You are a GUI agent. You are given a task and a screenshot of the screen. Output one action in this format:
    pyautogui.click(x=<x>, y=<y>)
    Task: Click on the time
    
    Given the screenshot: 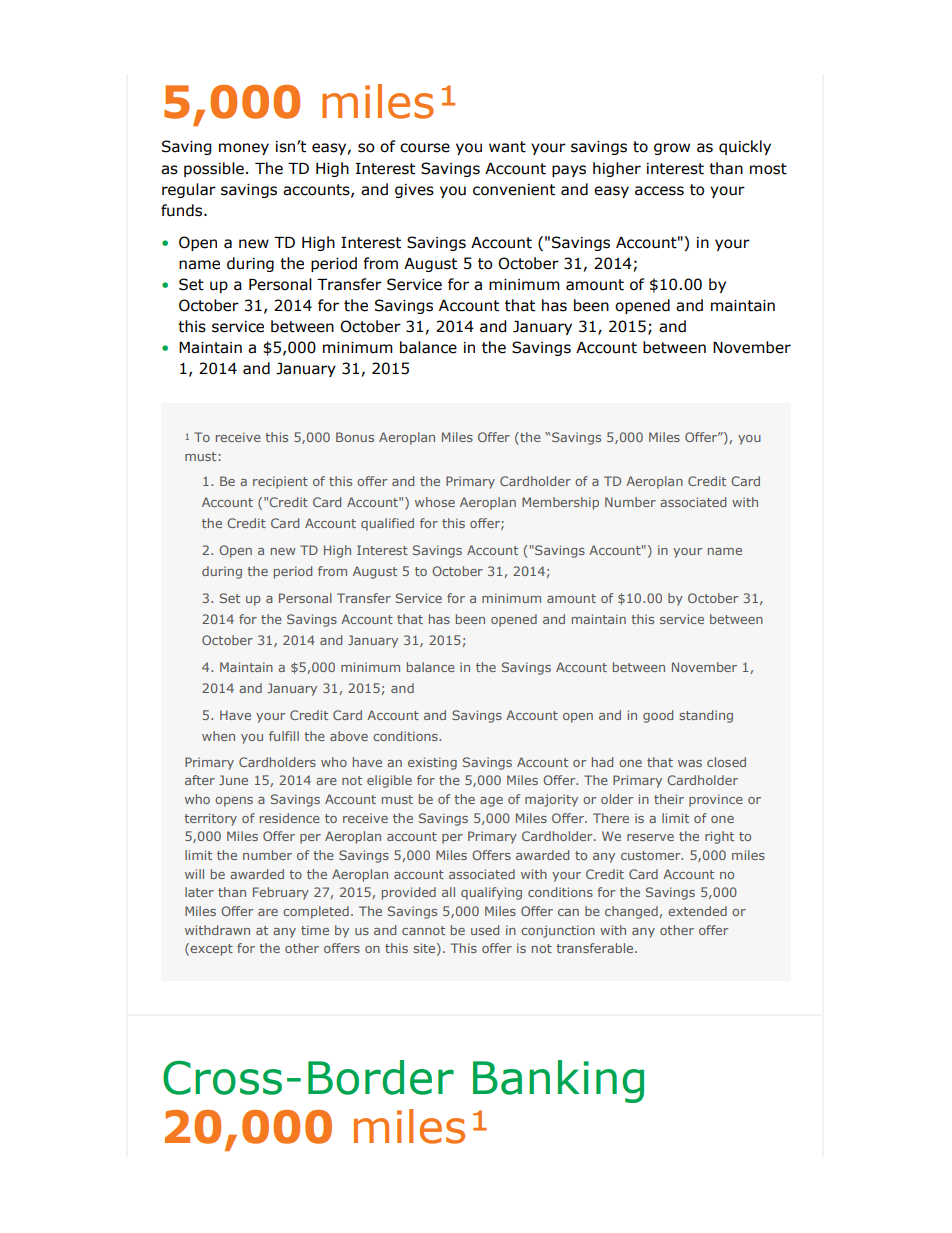 What is the action you would take?
    pyautogui.click(x=315, y=930)
